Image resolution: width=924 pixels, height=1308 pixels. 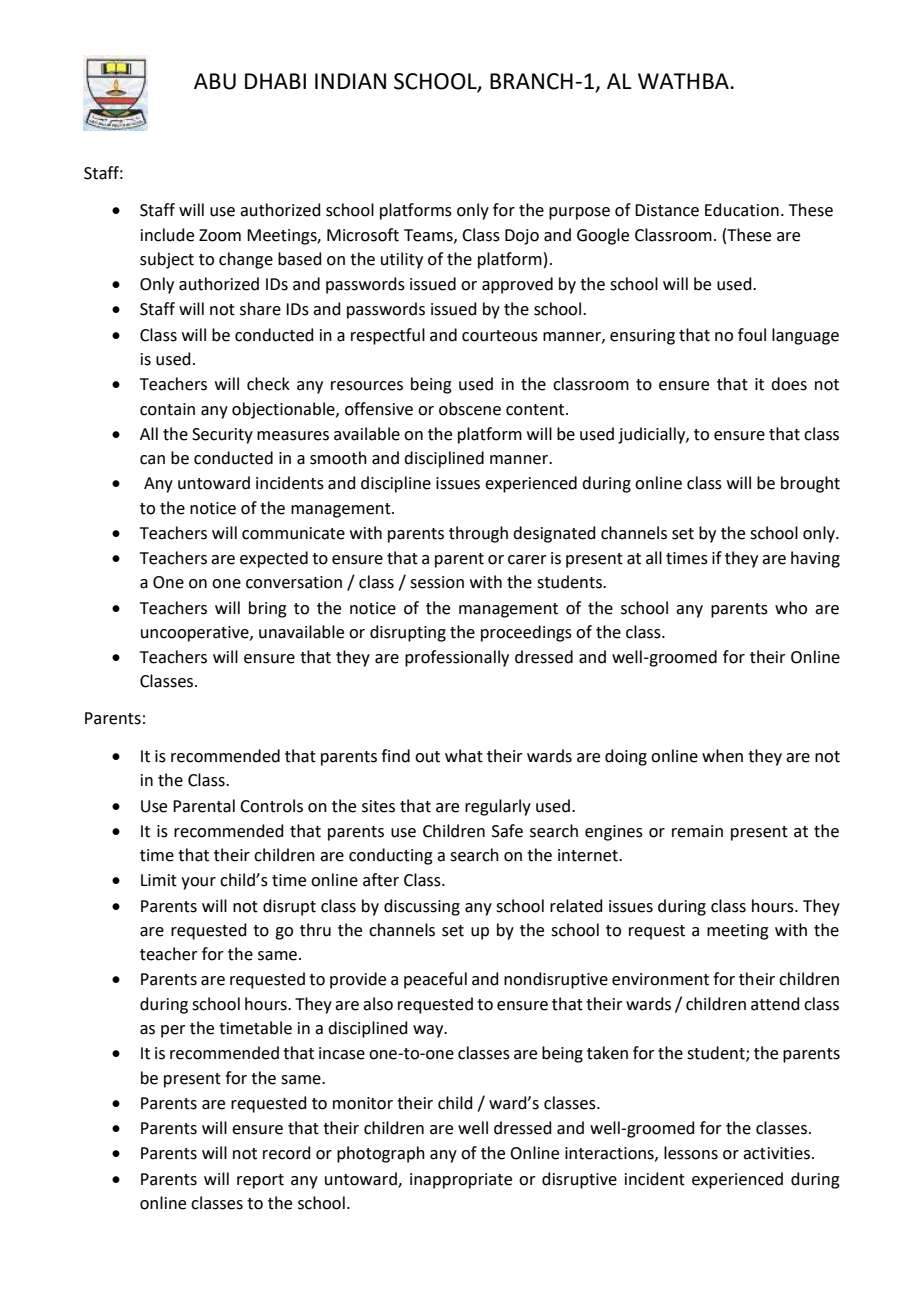 What do you see at coordinates (196, 634) in the screenshot?
I see `uncooperative` at bounding box center [196, 634].
